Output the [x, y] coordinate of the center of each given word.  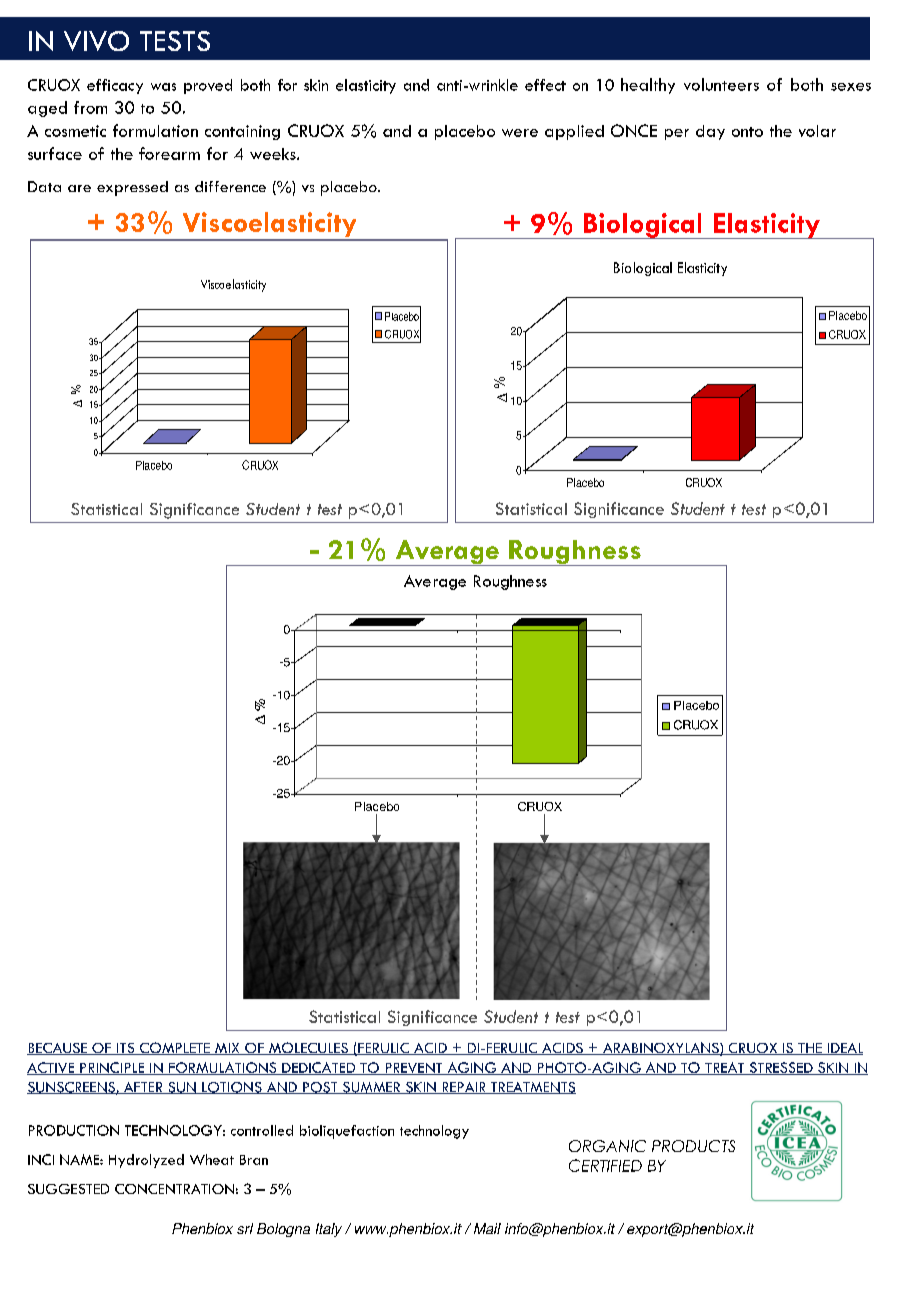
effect [545, 85]
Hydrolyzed [146, 1161]
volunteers [721, 84]
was [163, 87]
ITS [126, 1049]
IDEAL [844, 1049]
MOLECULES [308, 1048]
